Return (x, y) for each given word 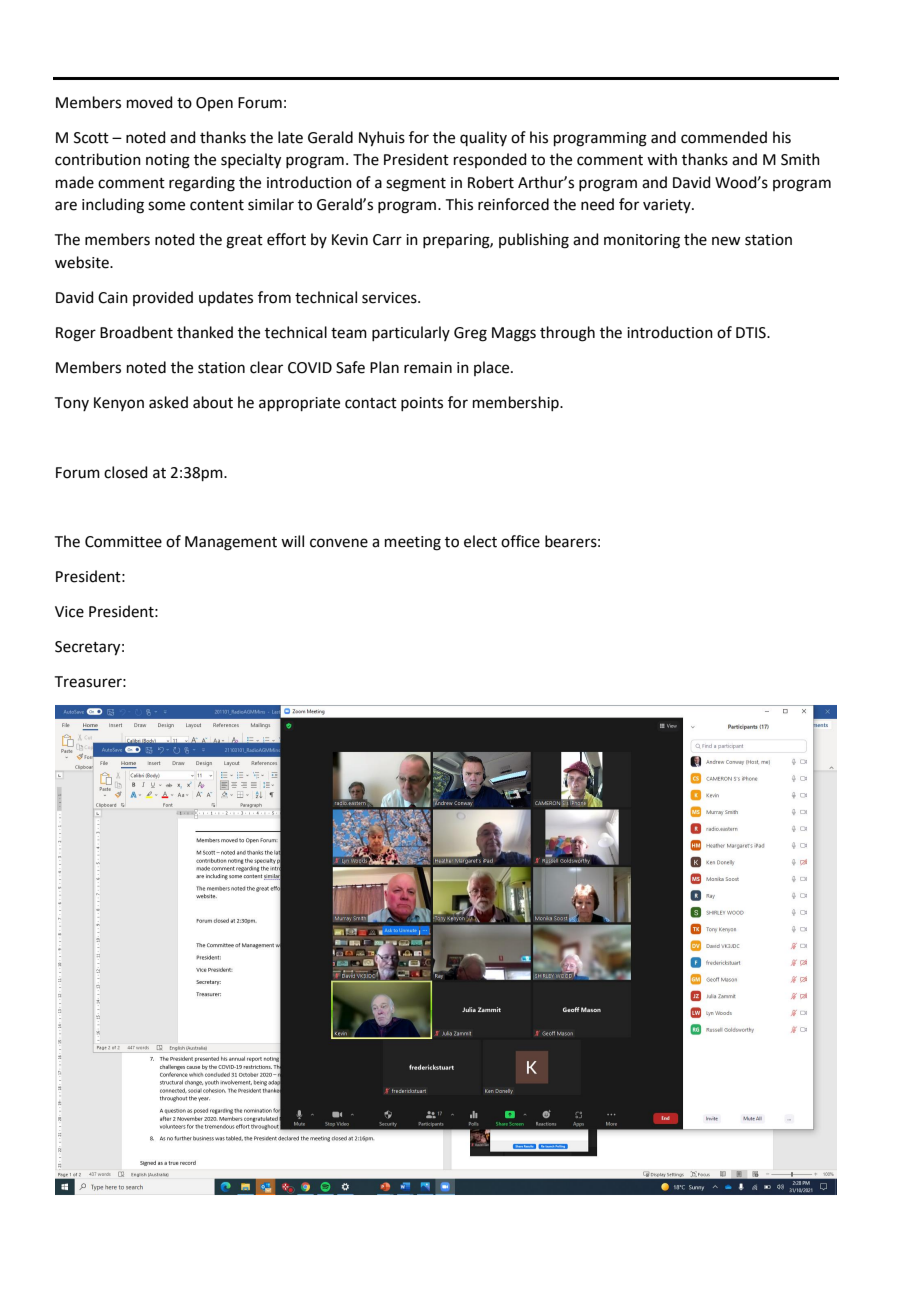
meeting (413, 543)
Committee (123, 542)
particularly (411, 333)
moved (150, 102)
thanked (205, 332)
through (567, 334)
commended (724, 137)
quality (483, 138)
